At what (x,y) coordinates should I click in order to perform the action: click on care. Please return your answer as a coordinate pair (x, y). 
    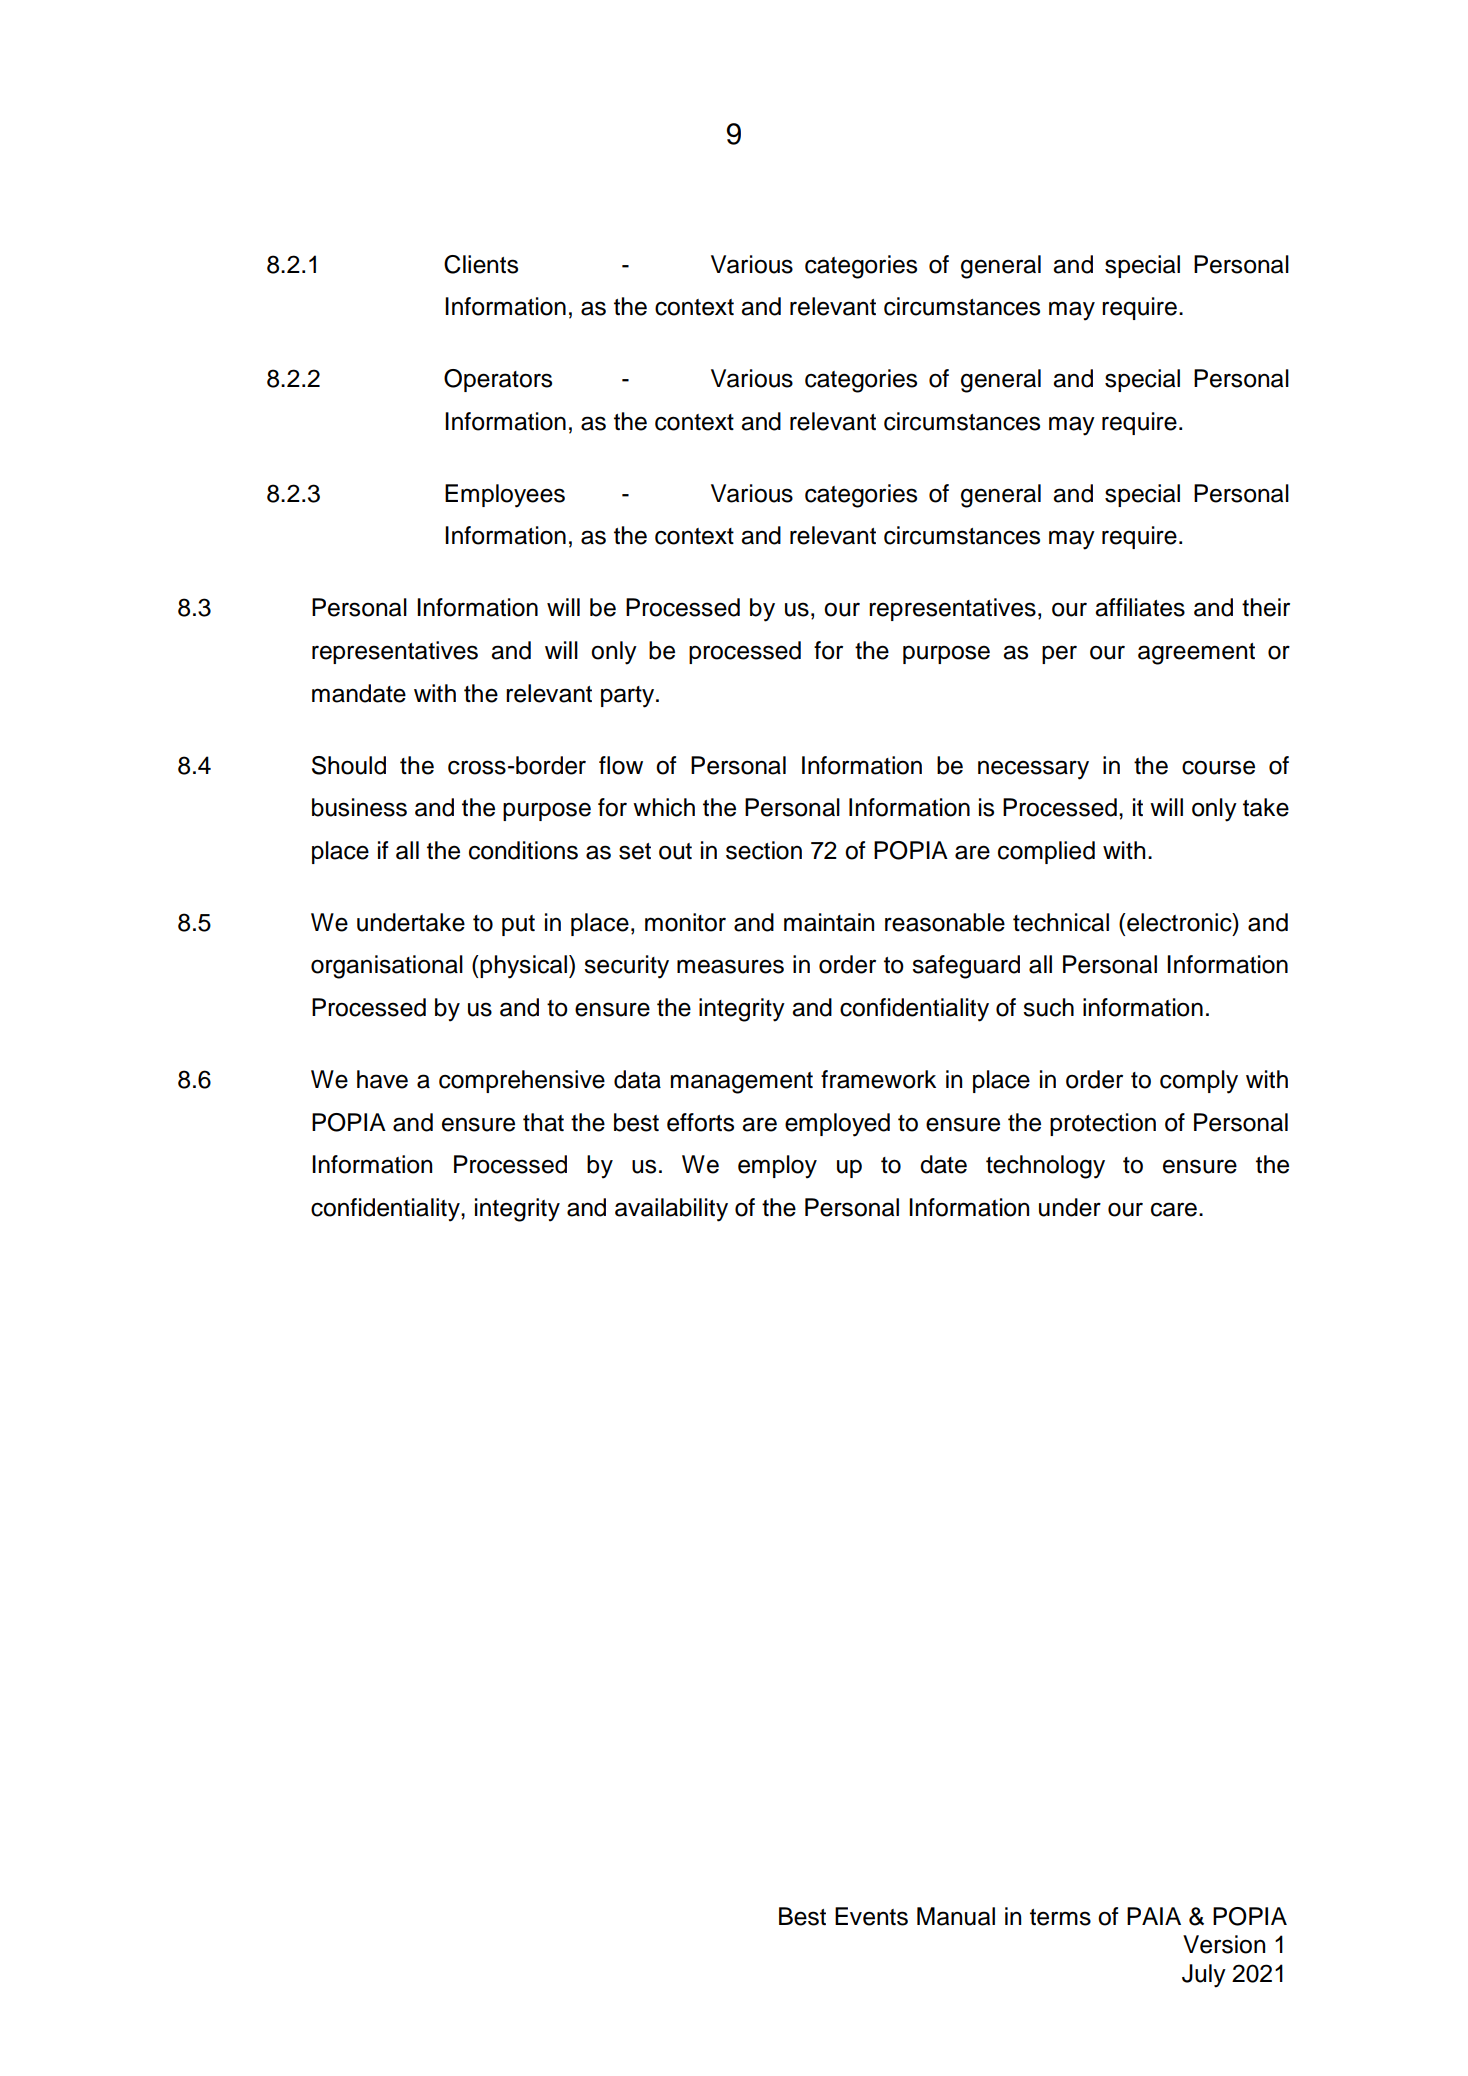
    Looking at the image, I should click on (1174, 1209).
